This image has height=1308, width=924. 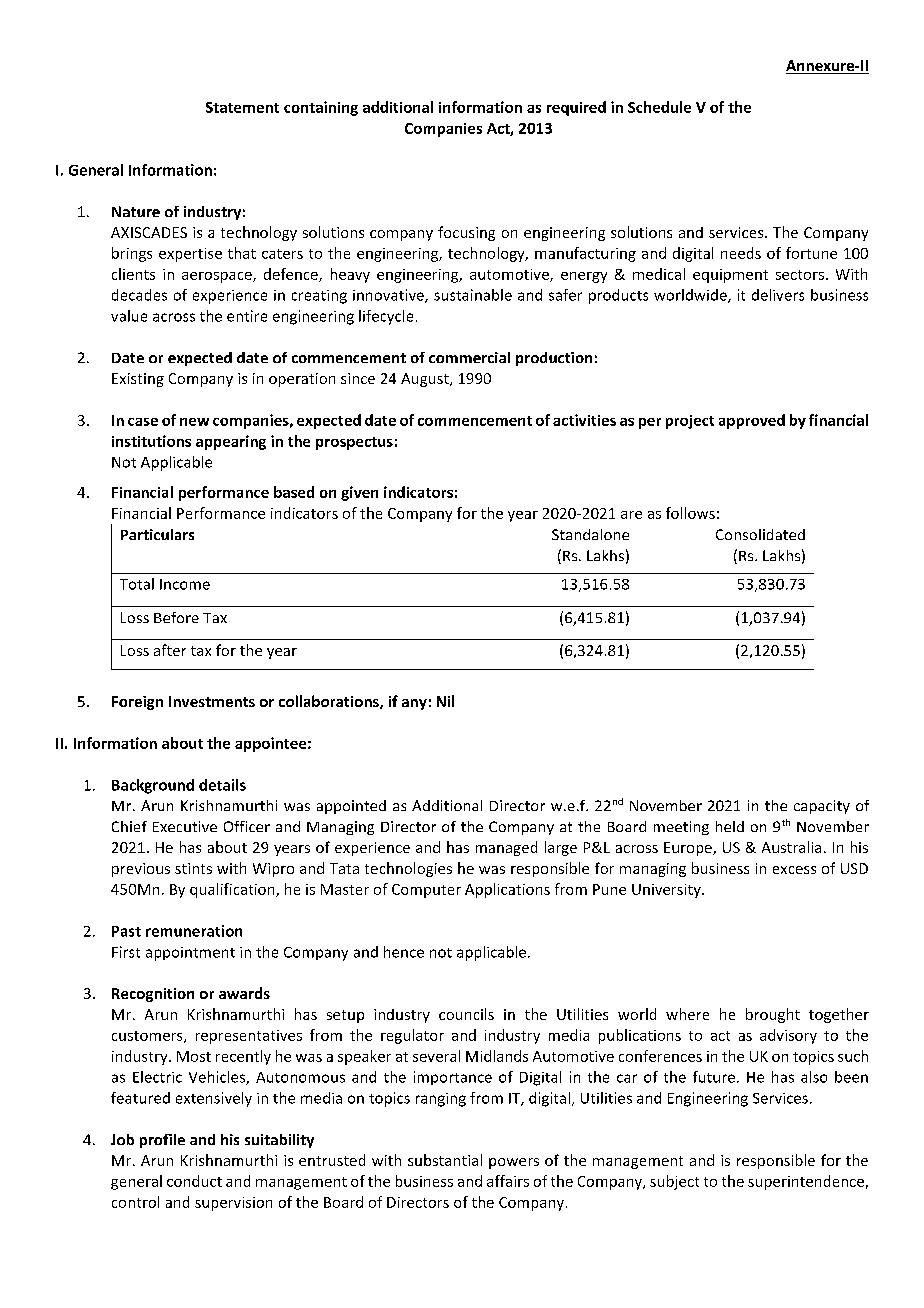 I want to click on approved, so click(x=752, y=421).
